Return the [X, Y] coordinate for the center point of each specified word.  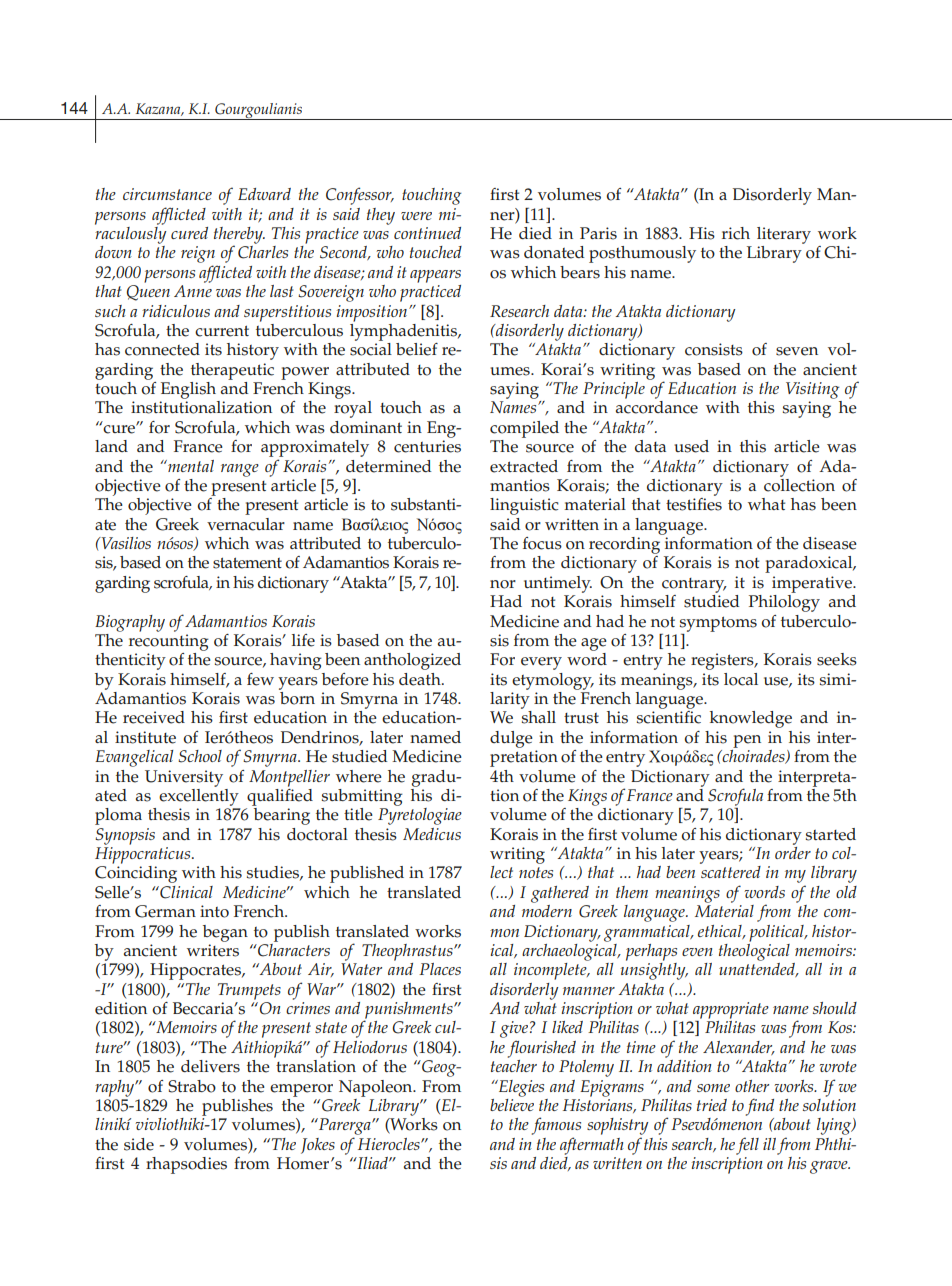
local [741, 679]
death [421, 679]
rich [736, 233]
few [260, 679]
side [139, 1144]
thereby [239, 236]
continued [427, 233]
